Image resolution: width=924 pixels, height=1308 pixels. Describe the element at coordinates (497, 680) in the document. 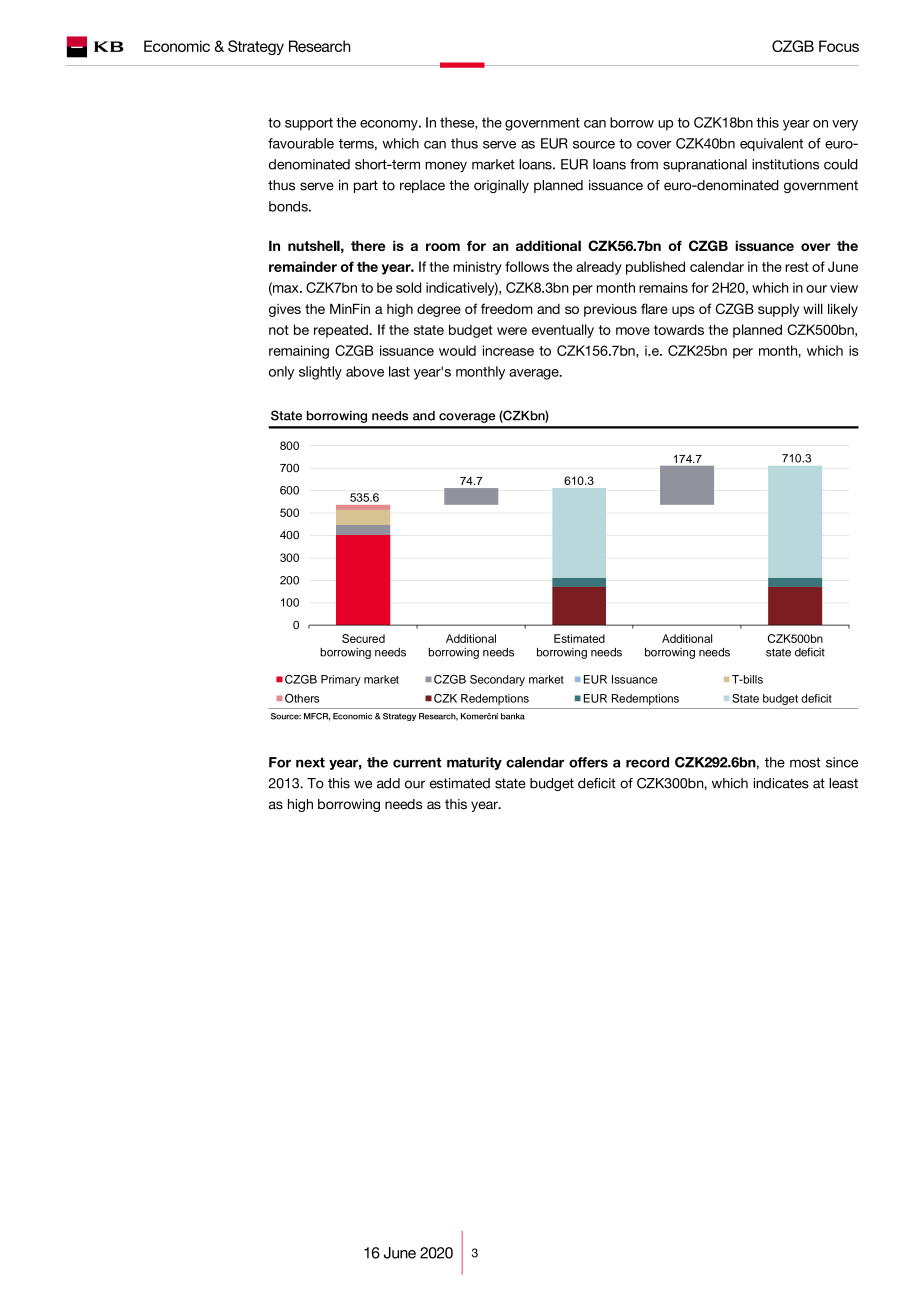

I see `Secondary` at that location.
